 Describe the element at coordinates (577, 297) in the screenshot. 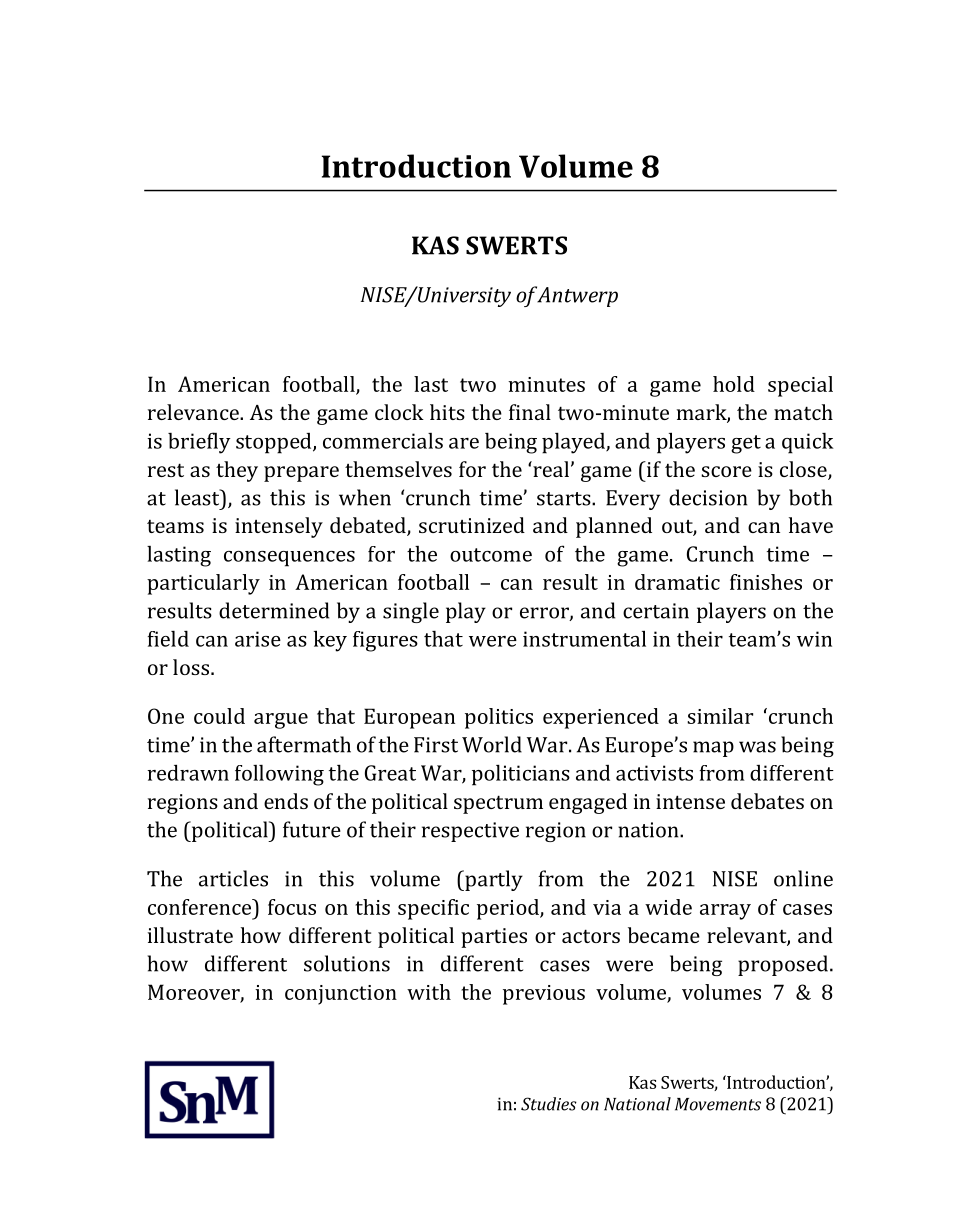

I see `Antwerp` at that location.
